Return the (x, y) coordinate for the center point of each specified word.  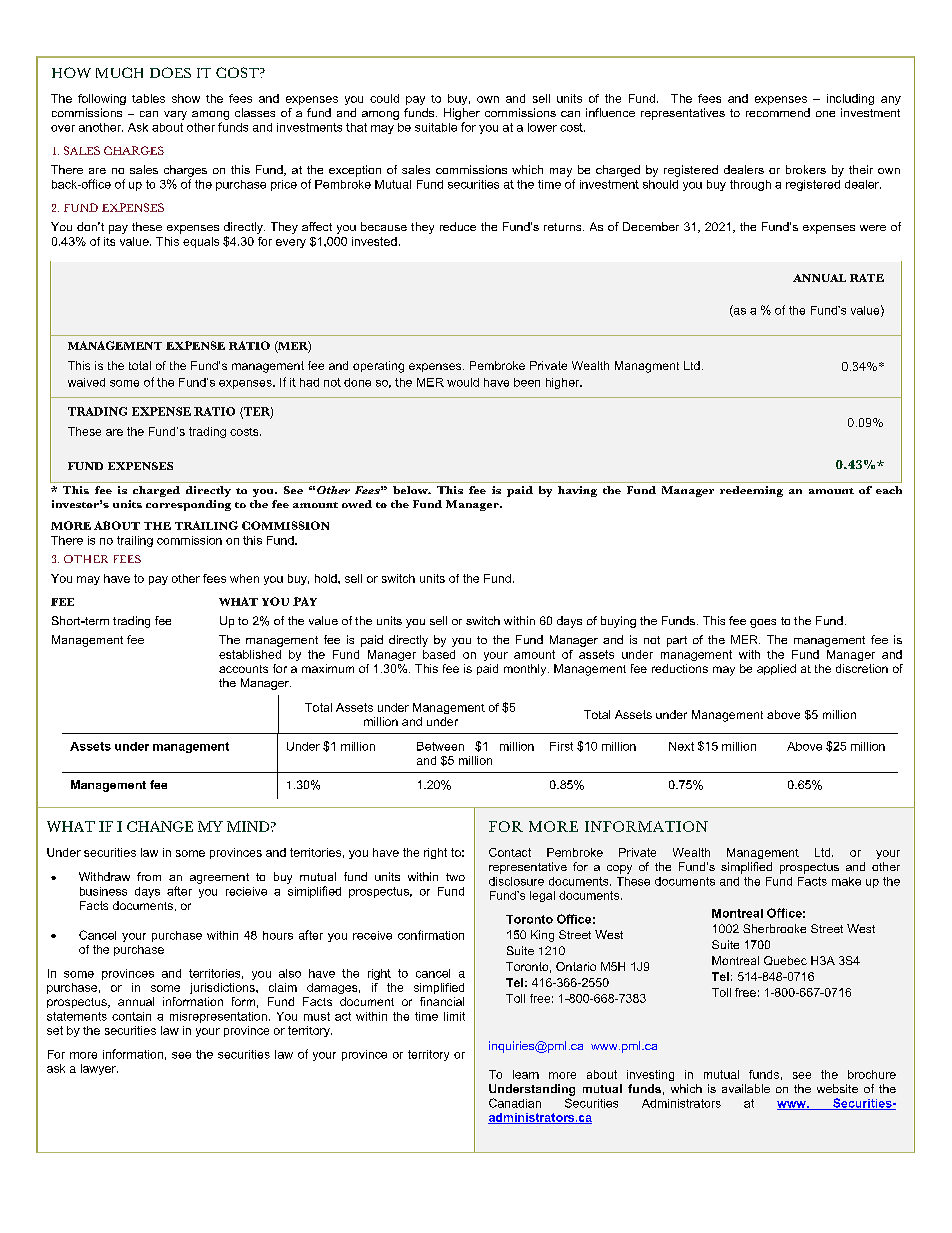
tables (148, 98)
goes (763, 623)
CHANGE (160, 826)
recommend (778, 112)
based (439, 654)
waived (86, 382)
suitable (436, 127)
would (463, 382)
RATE (867, 278)
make (846, 881)
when (244, 578)
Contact (510, 852)
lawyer (99, 1069)
